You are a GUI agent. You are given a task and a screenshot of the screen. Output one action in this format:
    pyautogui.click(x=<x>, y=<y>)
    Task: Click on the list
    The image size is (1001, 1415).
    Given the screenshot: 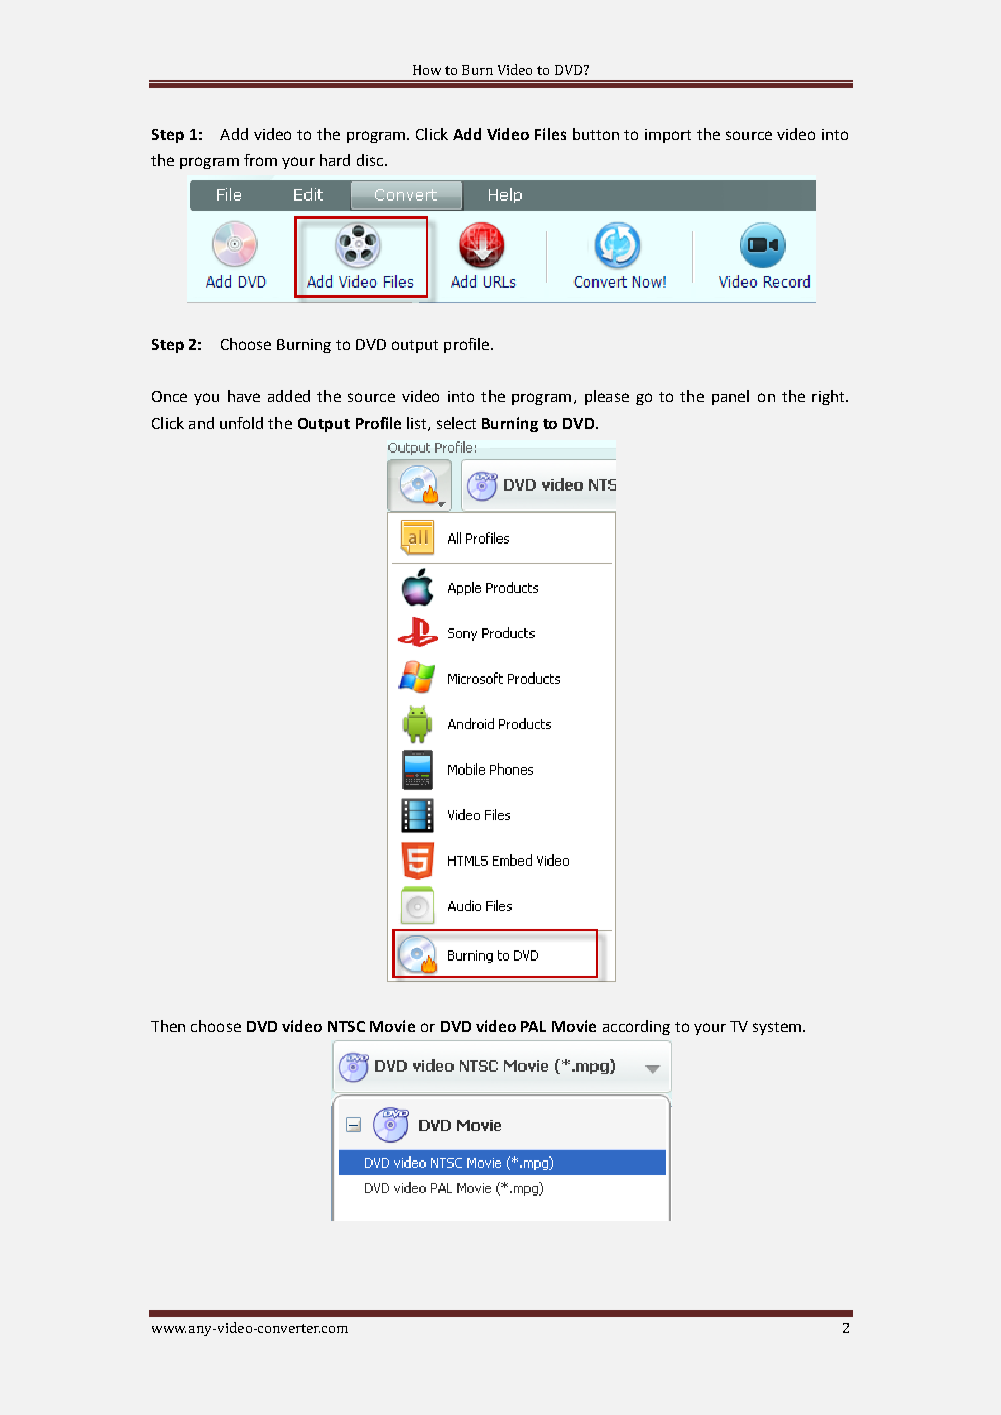 What is the action you would take?
    pyautogui.click(x=418, y=424)
